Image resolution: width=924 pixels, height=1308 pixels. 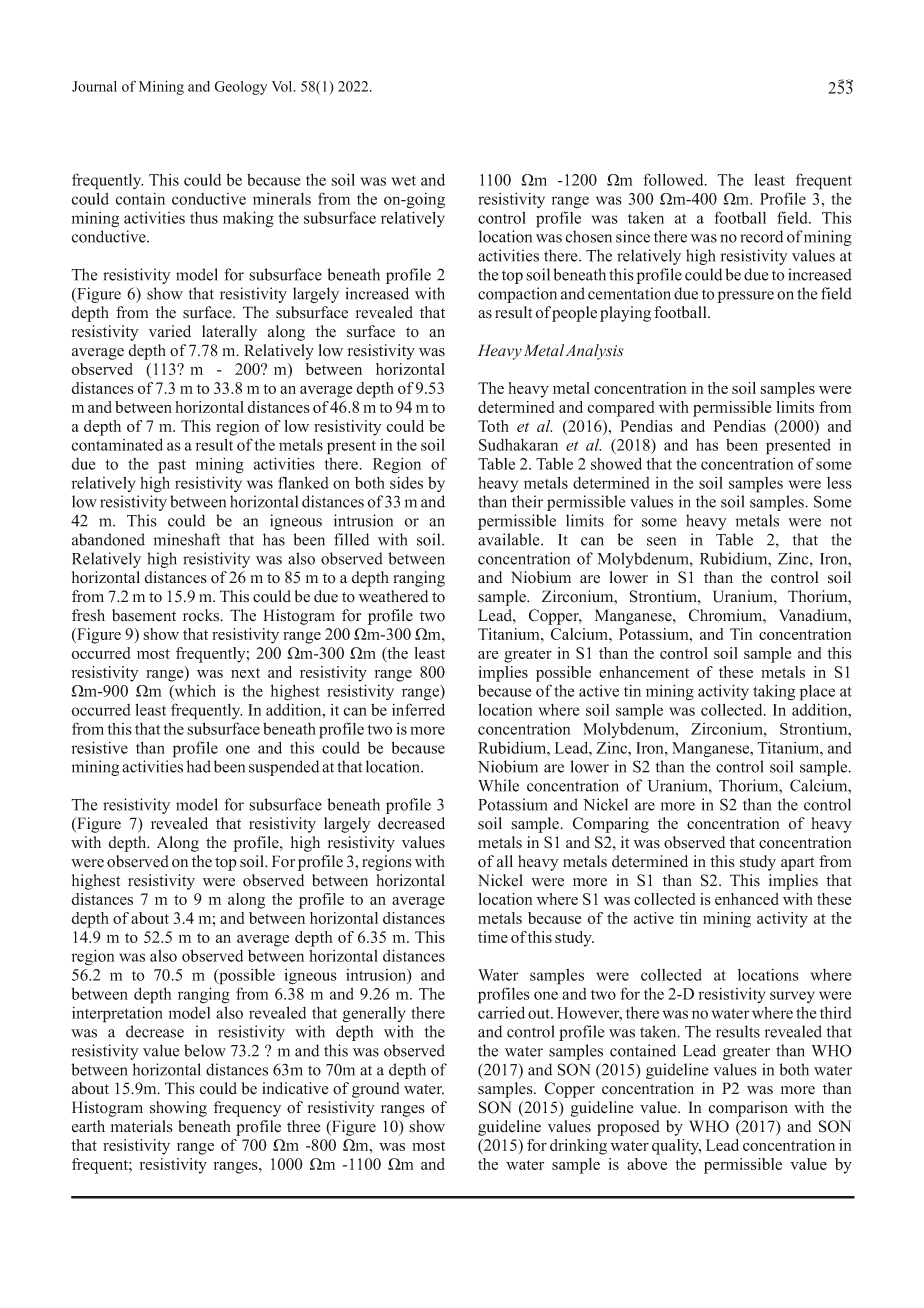 What do you see at coordinates (240, 88) in the screenshot?
I see `Geology` at bounding box center [240, 88].
